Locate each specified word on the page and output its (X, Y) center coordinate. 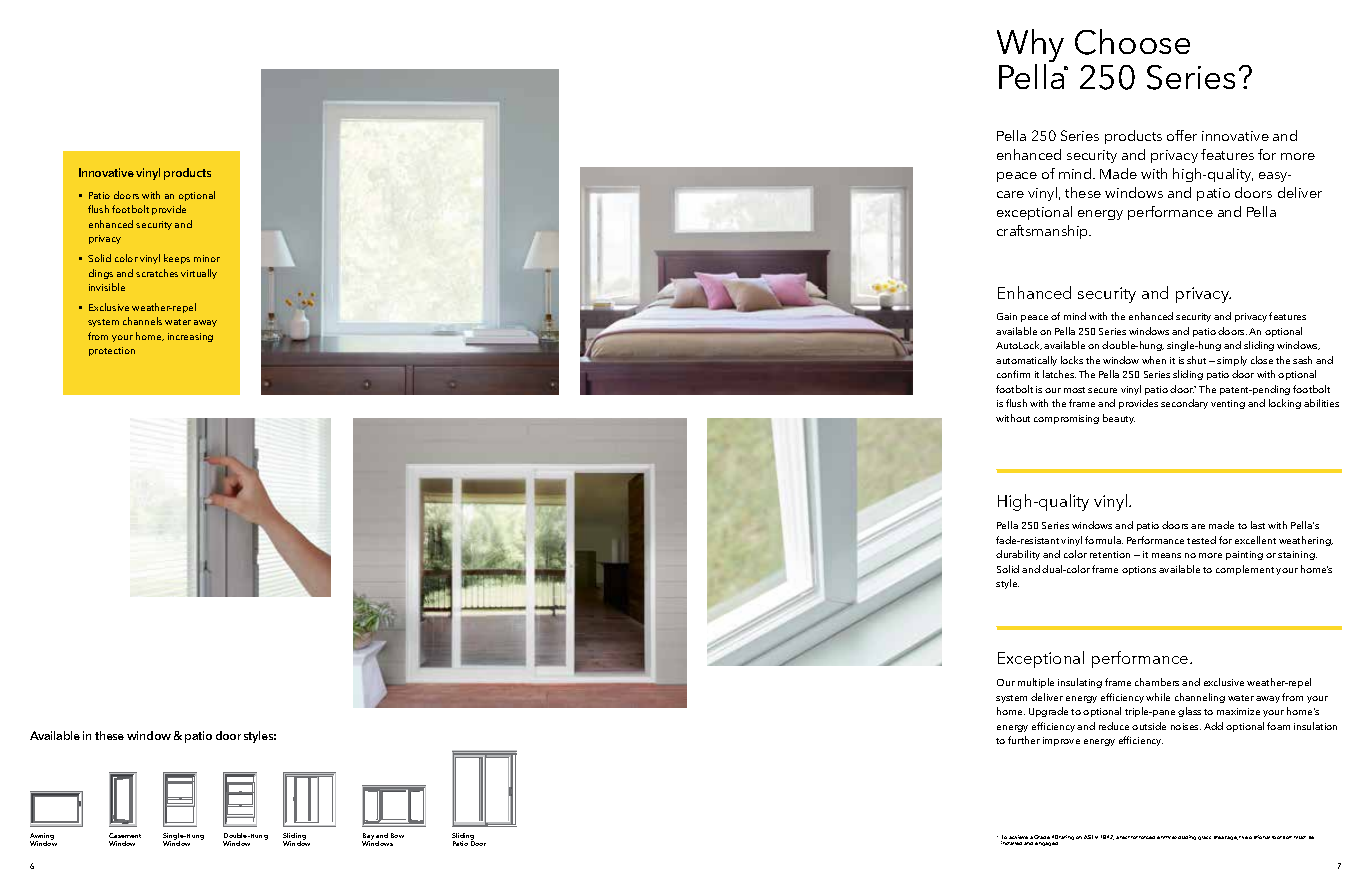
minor (207, 258)
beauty (1119, 419)
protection (112, 351)
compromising (1066, 419)
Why (1030, 47)
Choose (1132, 42)
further (1024, 740)
